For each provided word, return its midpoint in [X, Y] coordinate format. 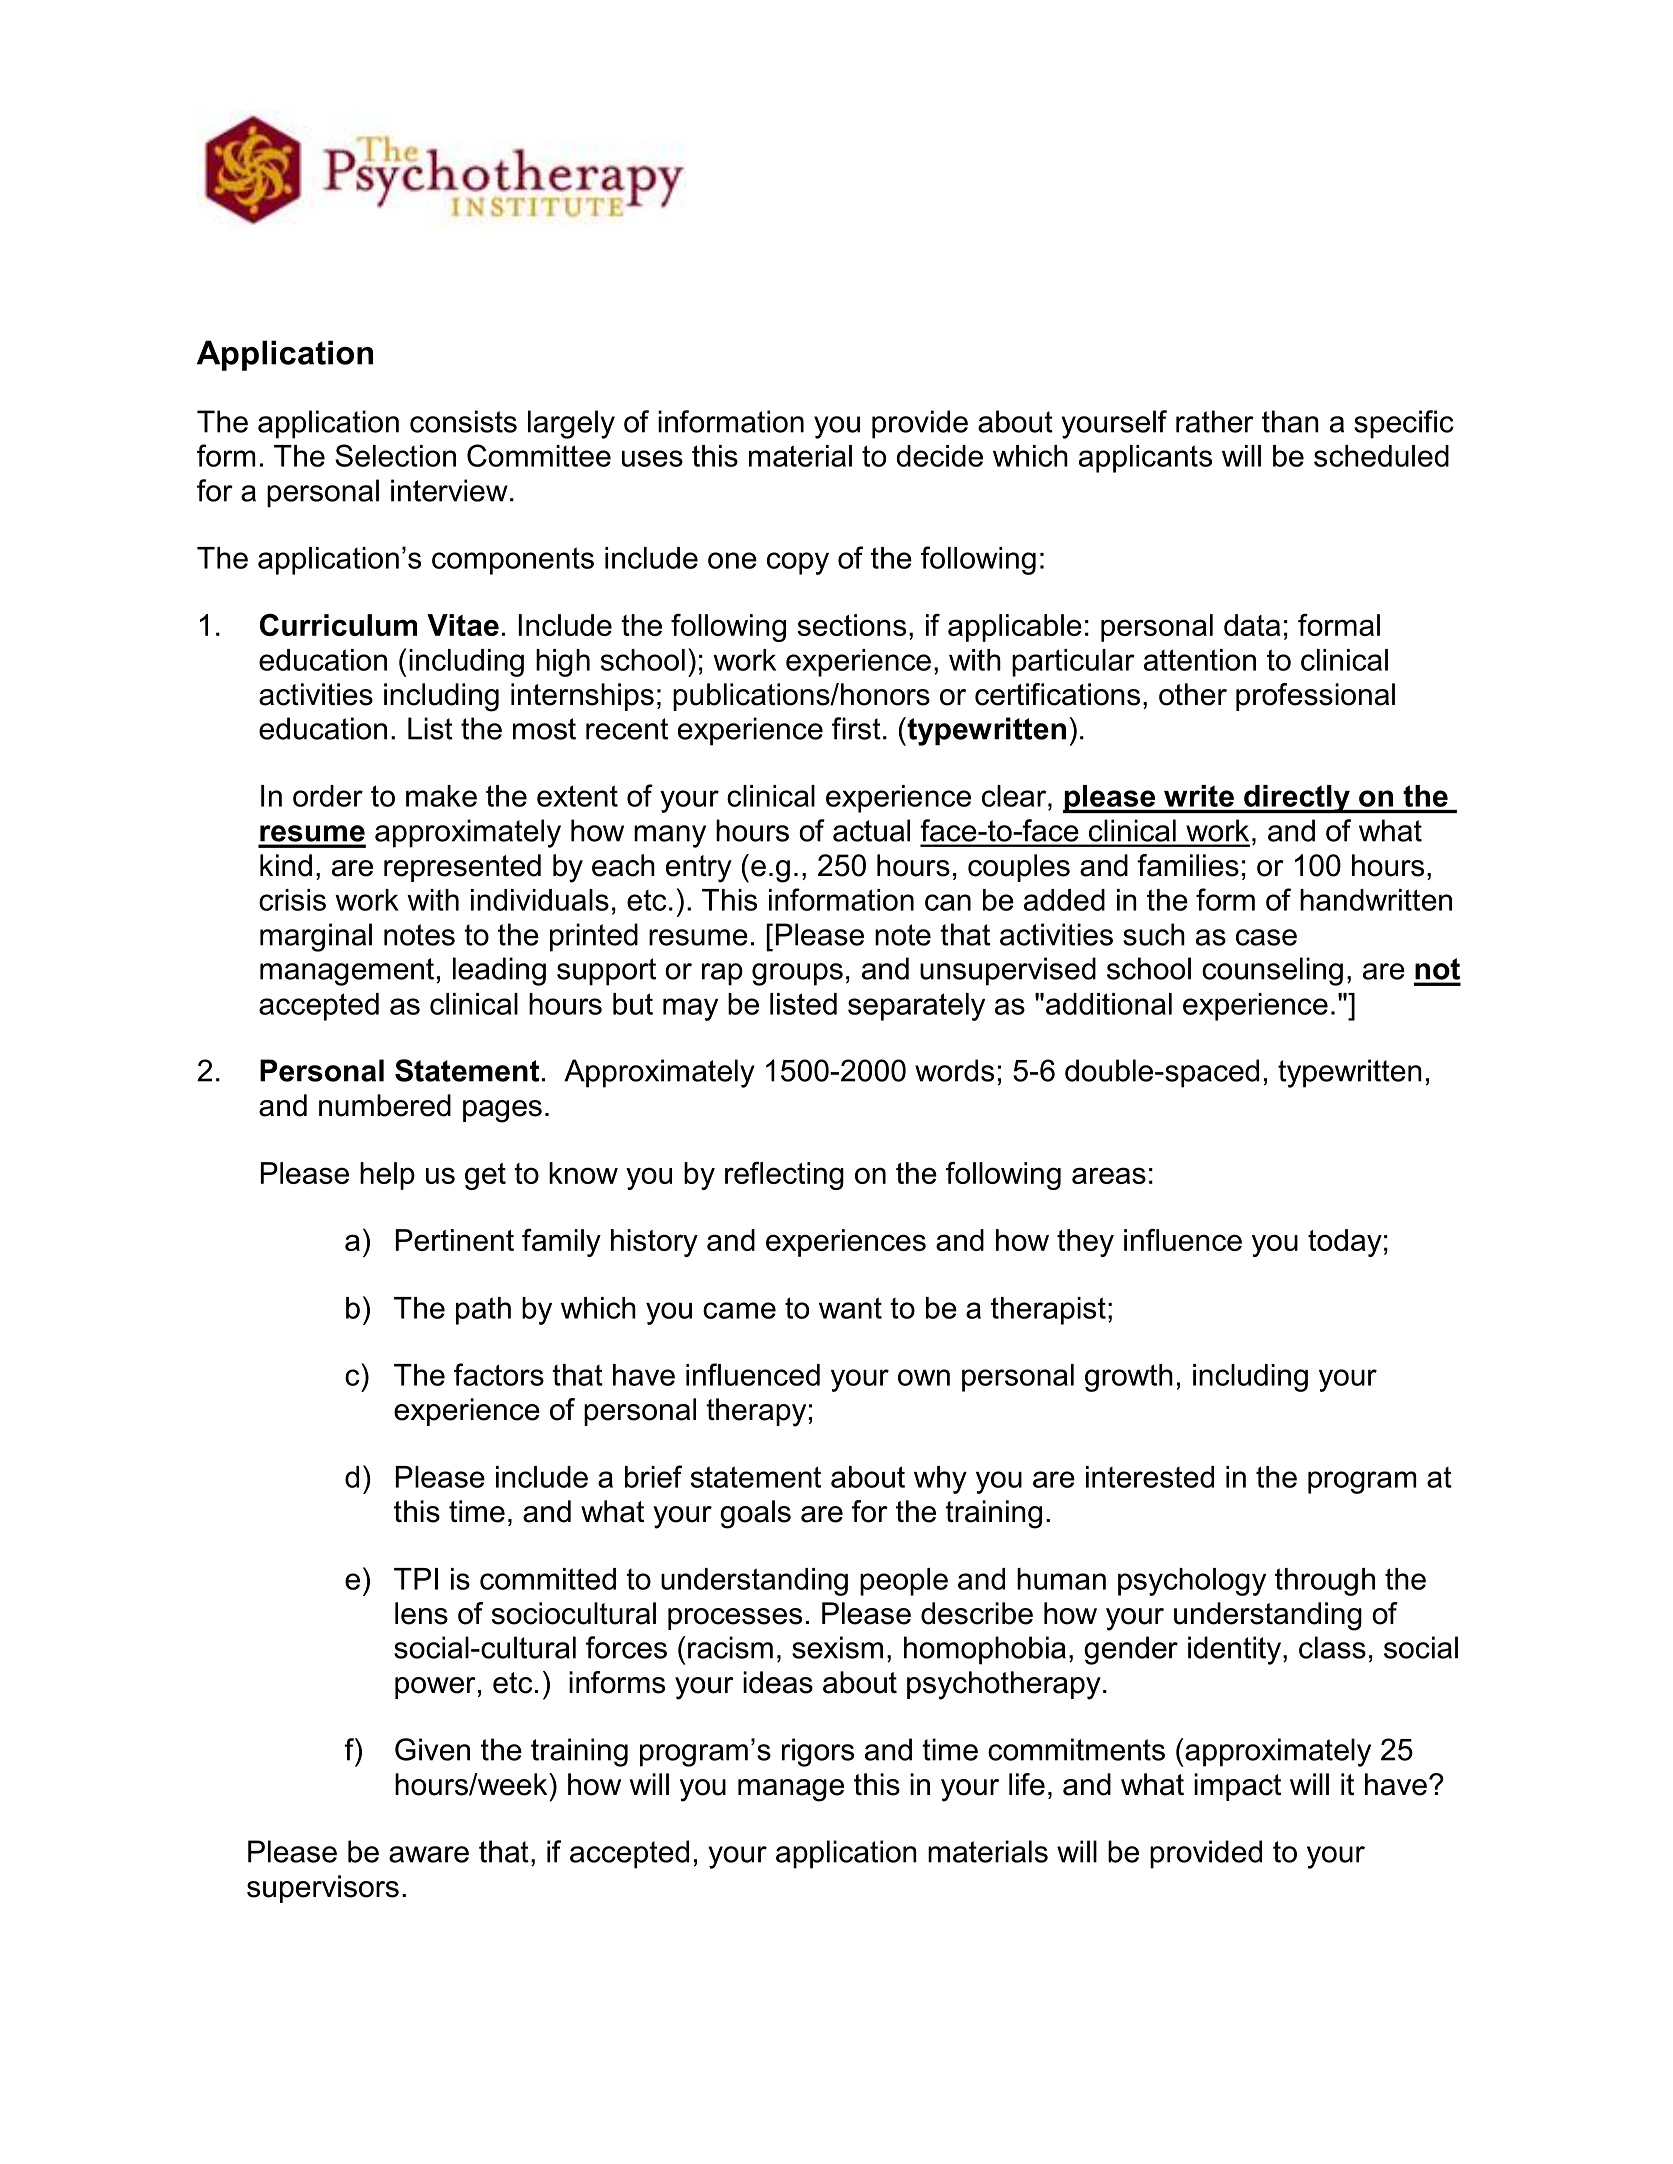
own [924, 1377]
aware [429, 1854]
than [1290, 421]
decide [939, 456]
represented [462, 868]
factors [499, 1374]
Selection [395, 455]
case [1266, 937]
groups [797, 974]
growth [1129, 1378]
